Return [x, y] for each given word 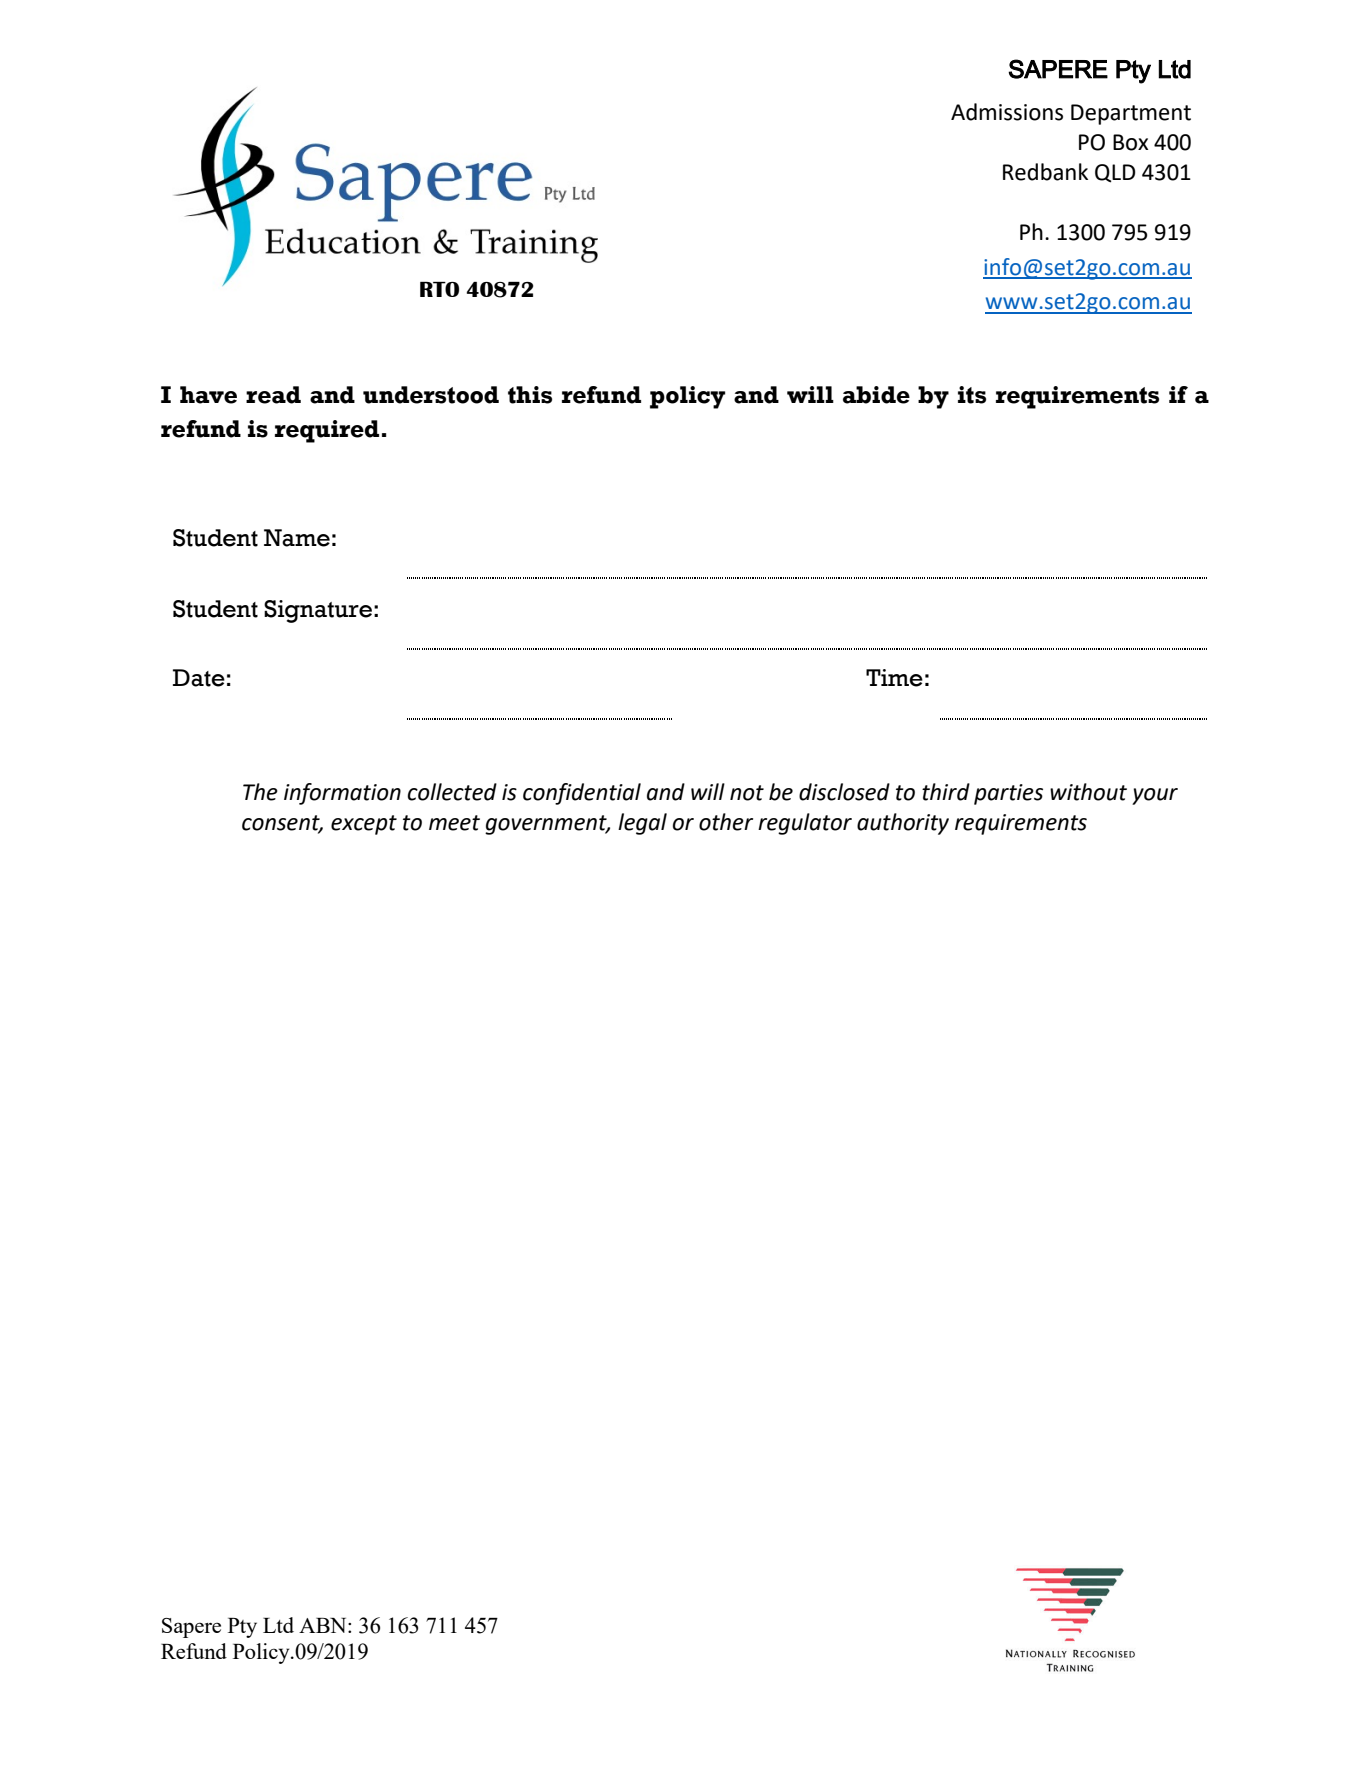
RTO [439, 289]
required [327, 431]
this [530, 395]
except [364, 825]
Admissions [1007, 112]
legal [642, 824]
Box [1130, 142]
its [972, 395]
